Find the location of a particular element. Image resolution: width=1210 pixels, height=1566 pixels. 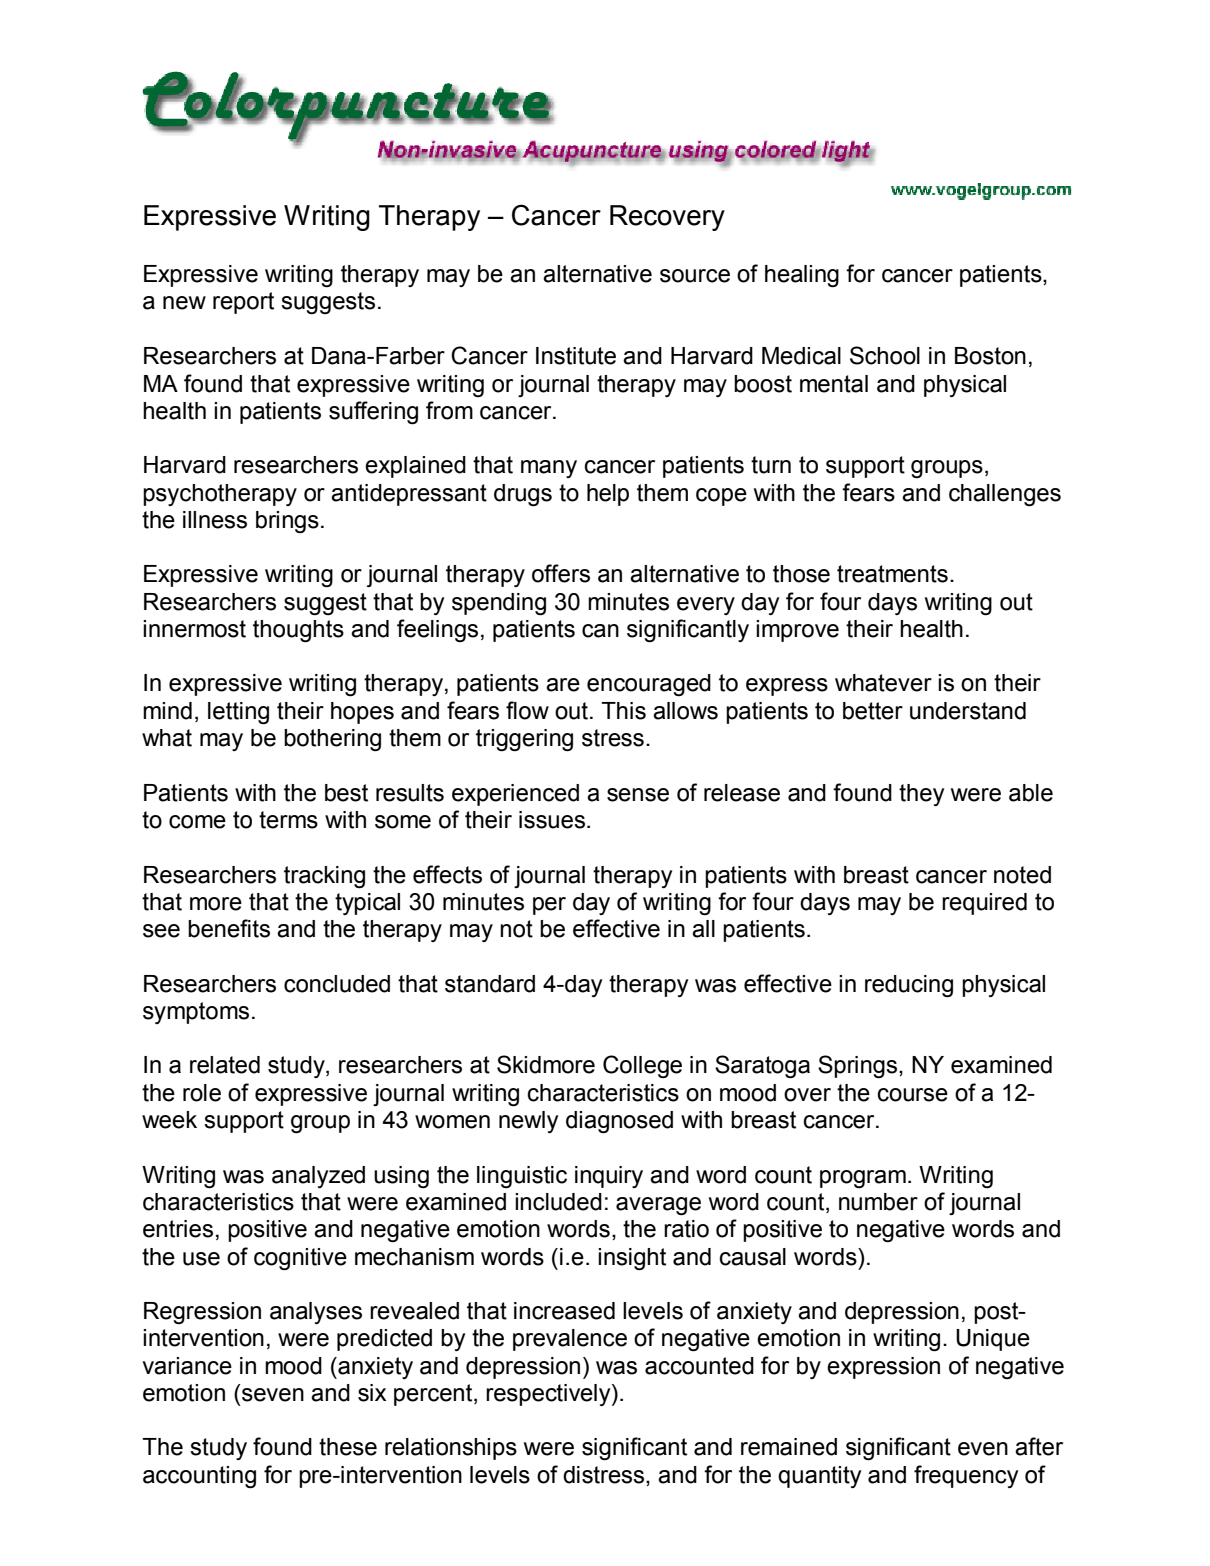

College is located at coordinates (642, 1066).
